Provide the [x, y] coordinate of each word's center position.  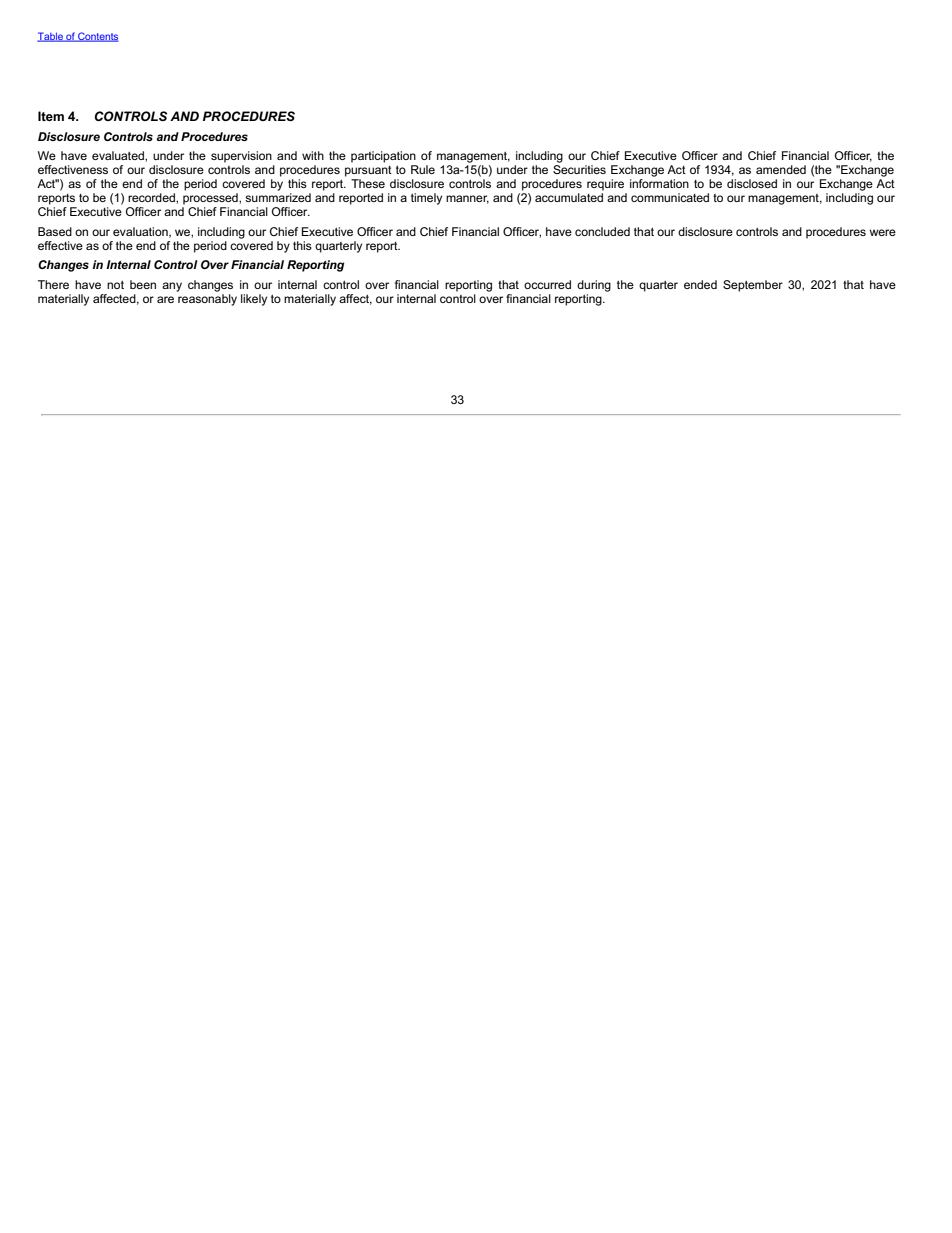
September [753, 286]
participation [383, 157]
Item [51, 116]
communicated [670, 197]
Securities [579, 169]
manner [467, 199]
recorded [152, 197]
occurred [547, 284]
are [165, 299]
